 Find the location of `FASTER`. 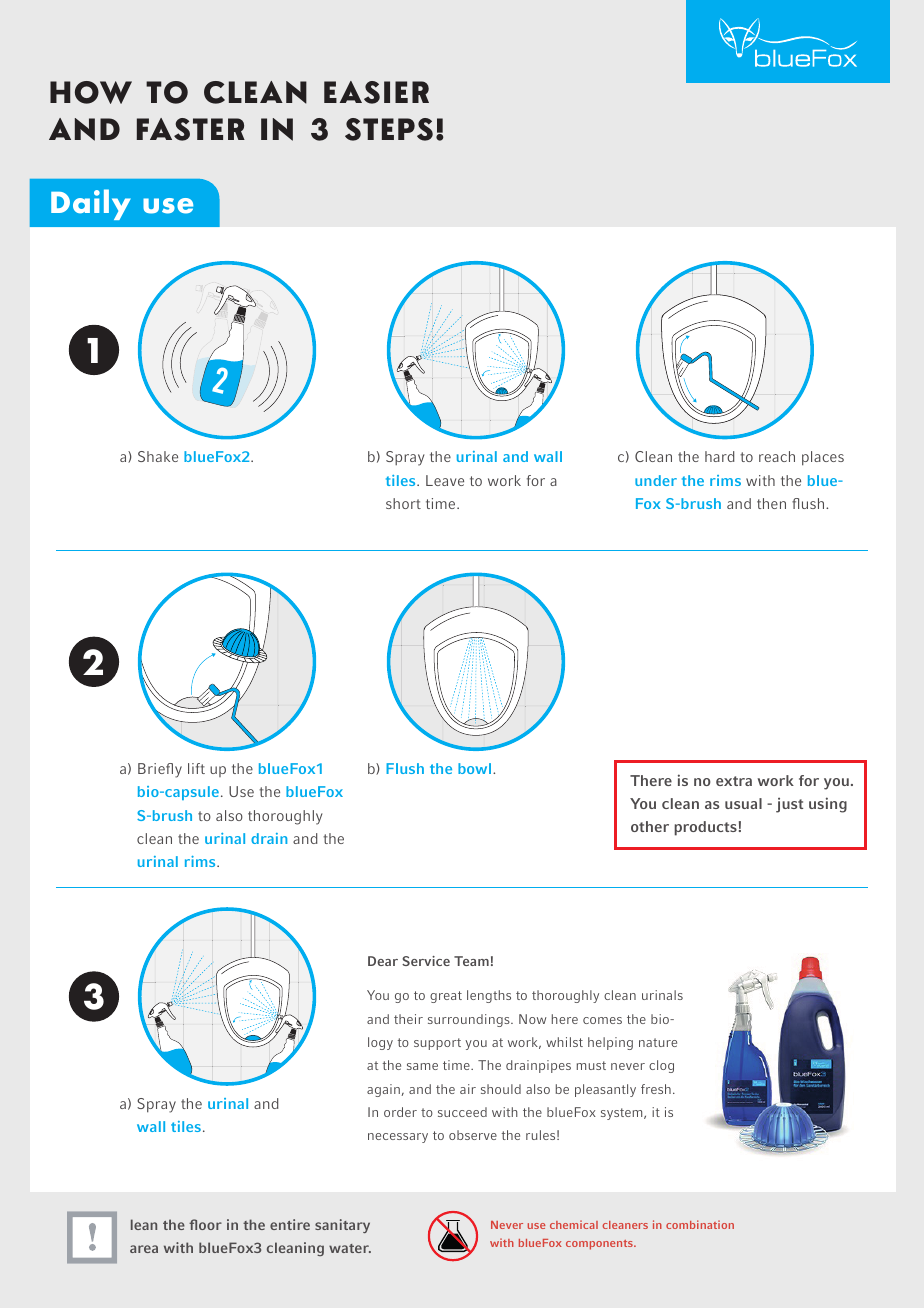

FASTER is located at coordinates (191, 129).
